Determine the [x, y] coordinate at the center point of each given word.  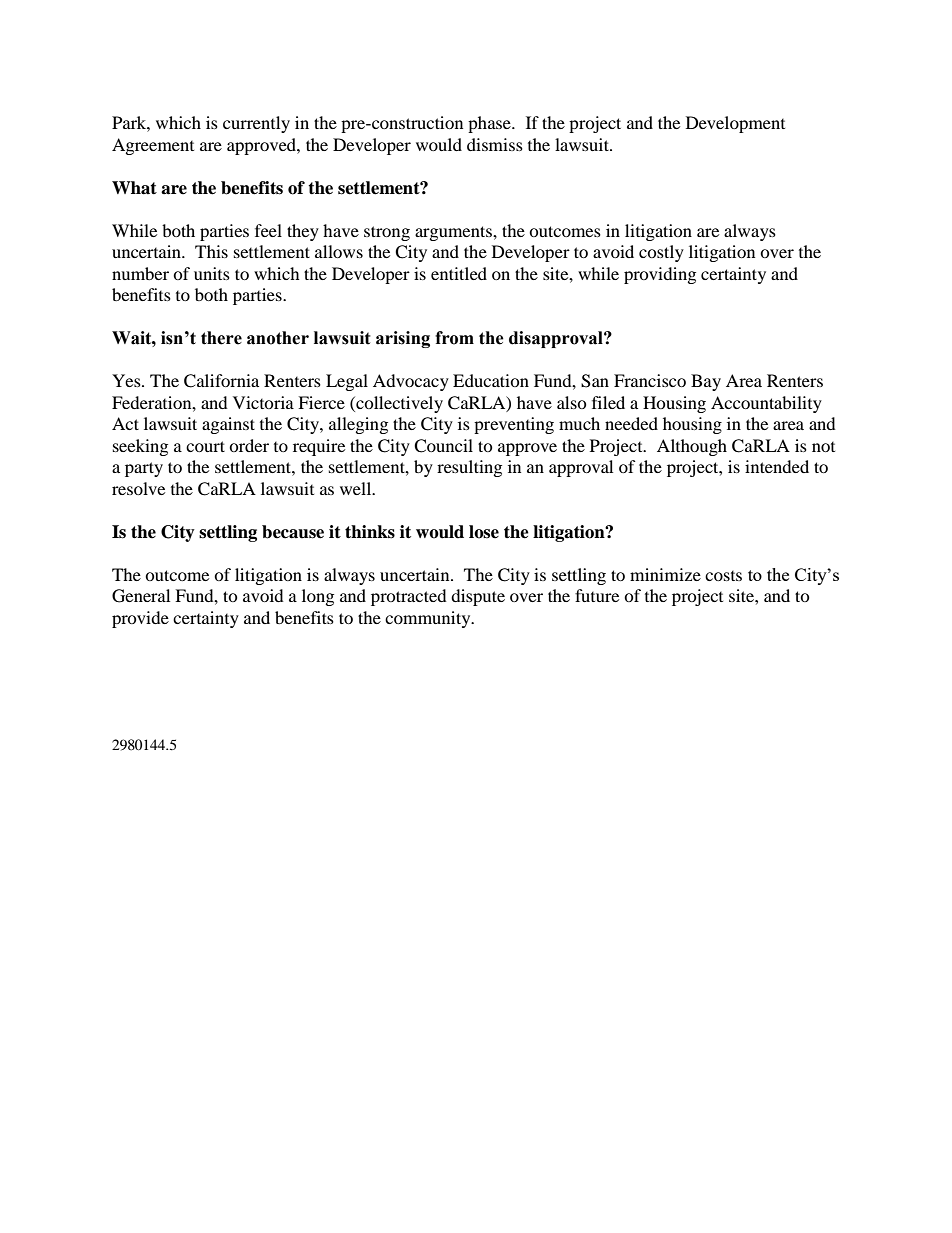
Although [692, 447]
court [205, 446]
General [141, 596]
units [212, 273]
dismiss [495, 144]
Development [735, 124]
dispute [478, 597]
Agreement [153, 146]
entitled [459, 273]
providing [660, 275]
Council [443, 446]
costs [723, 576]
